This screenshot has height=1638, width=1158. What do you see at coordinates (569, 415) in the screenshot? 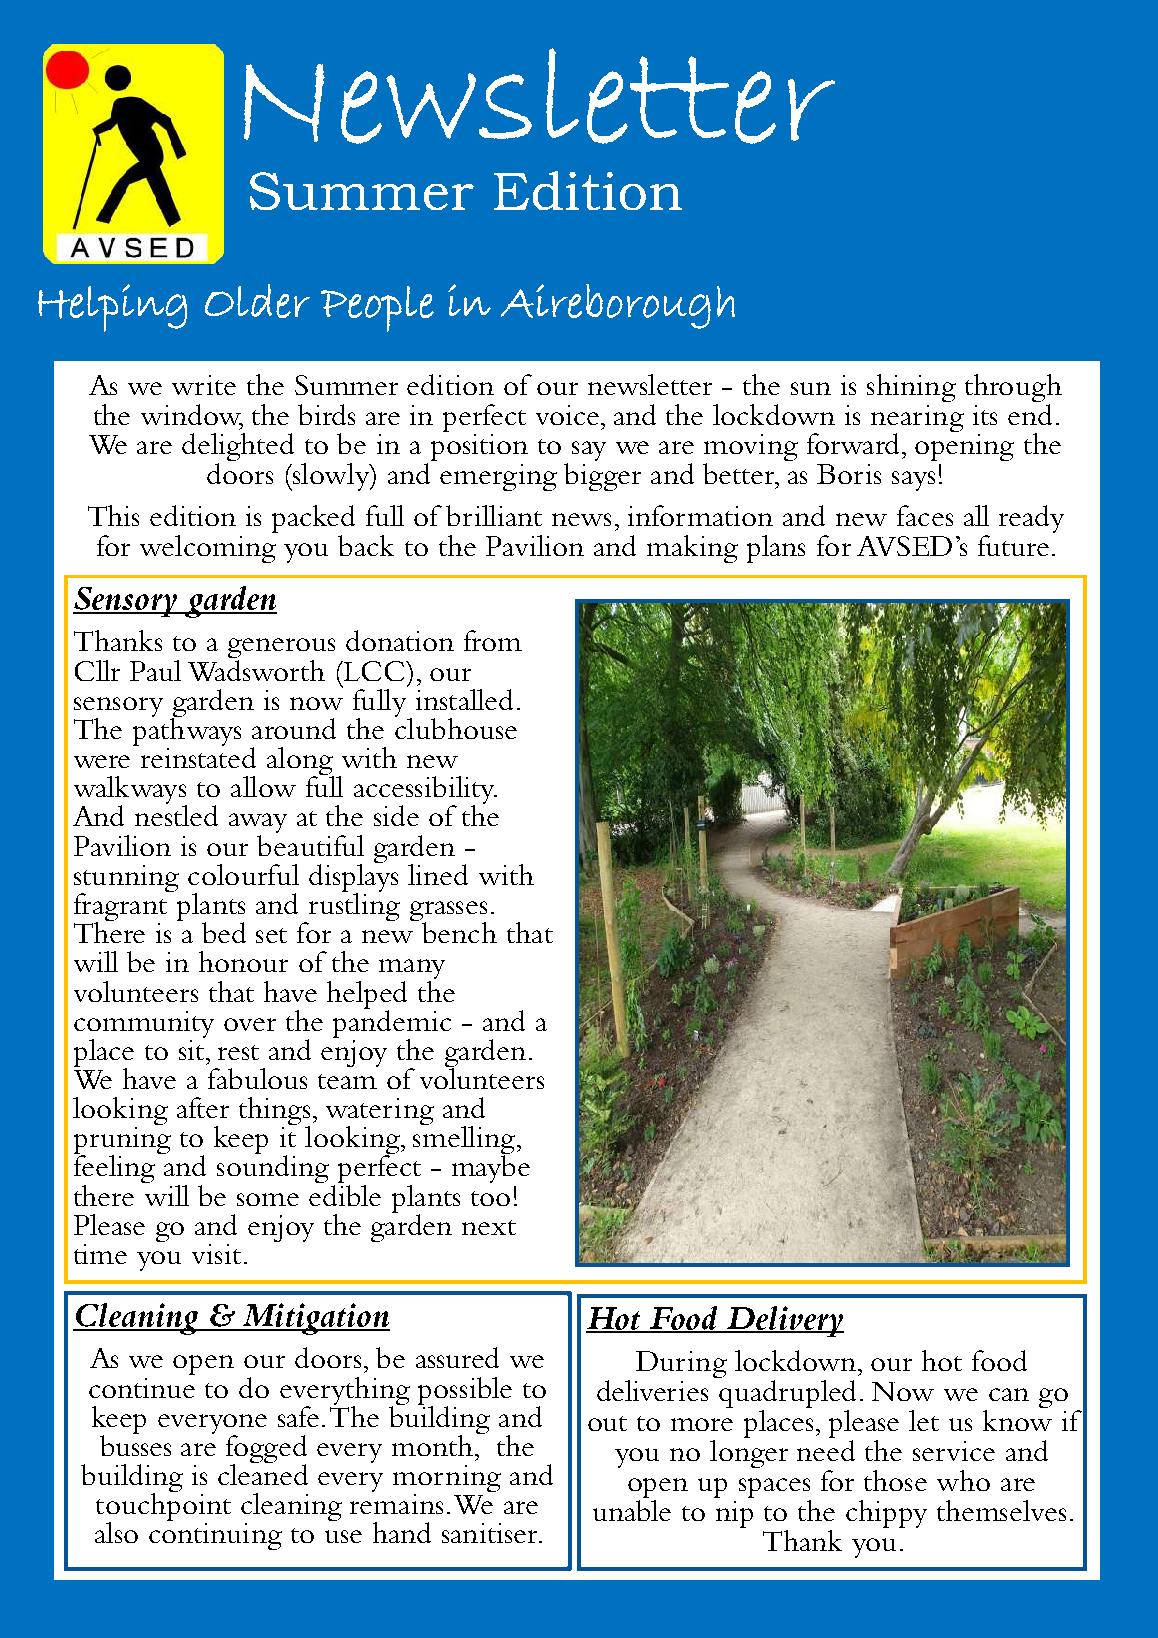
I see `voice` at bounding box center [569, 415].
